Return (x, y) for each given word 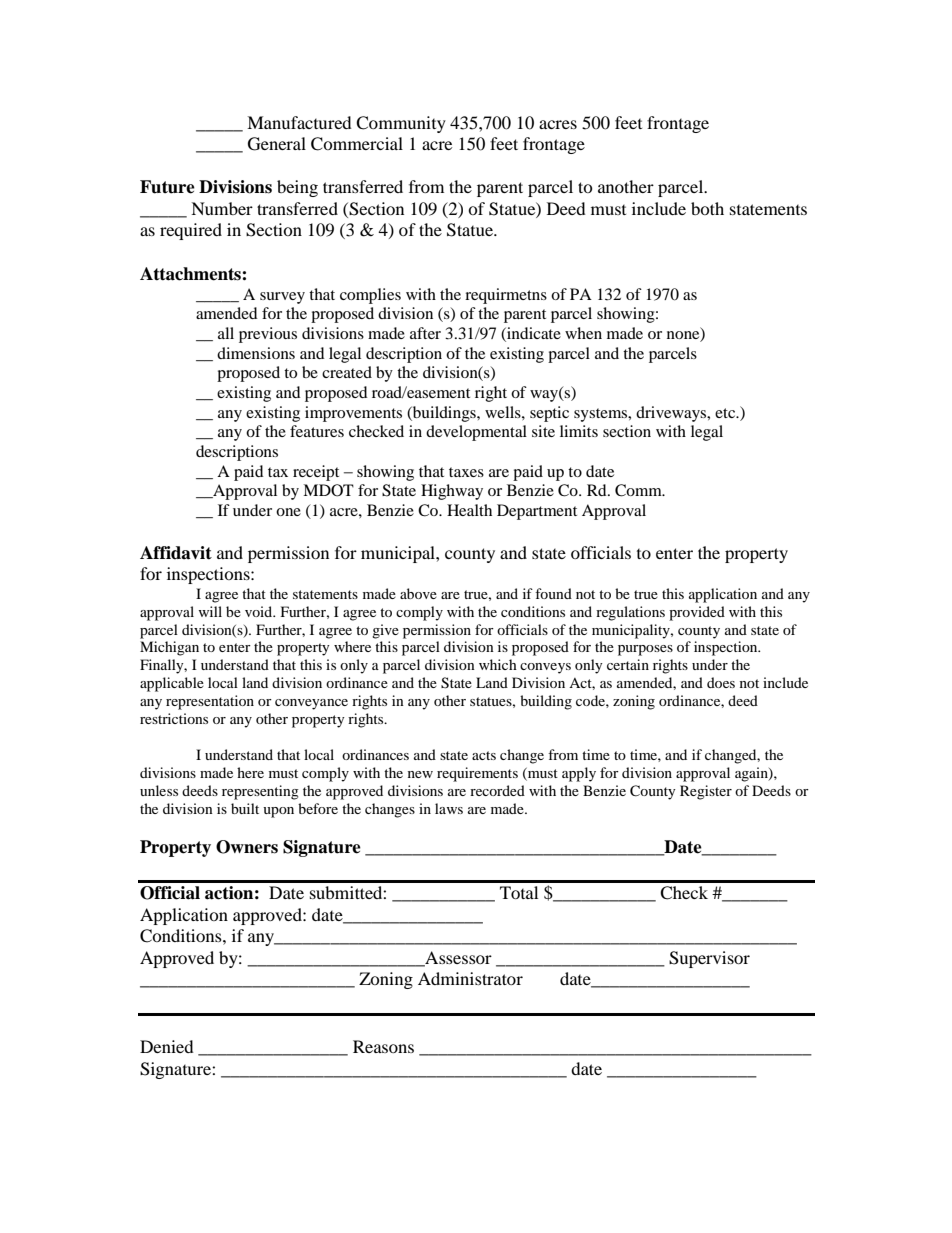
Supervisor (709, 959)
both (707, 208)
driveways (672, 414)
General (277, 144)
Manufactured (299, 122)
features (317, 431)
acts (484, 755)
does (721, 682)
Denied (167, 1046)
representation (210, 702)
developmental (476, 433)
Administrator (470, 978)
